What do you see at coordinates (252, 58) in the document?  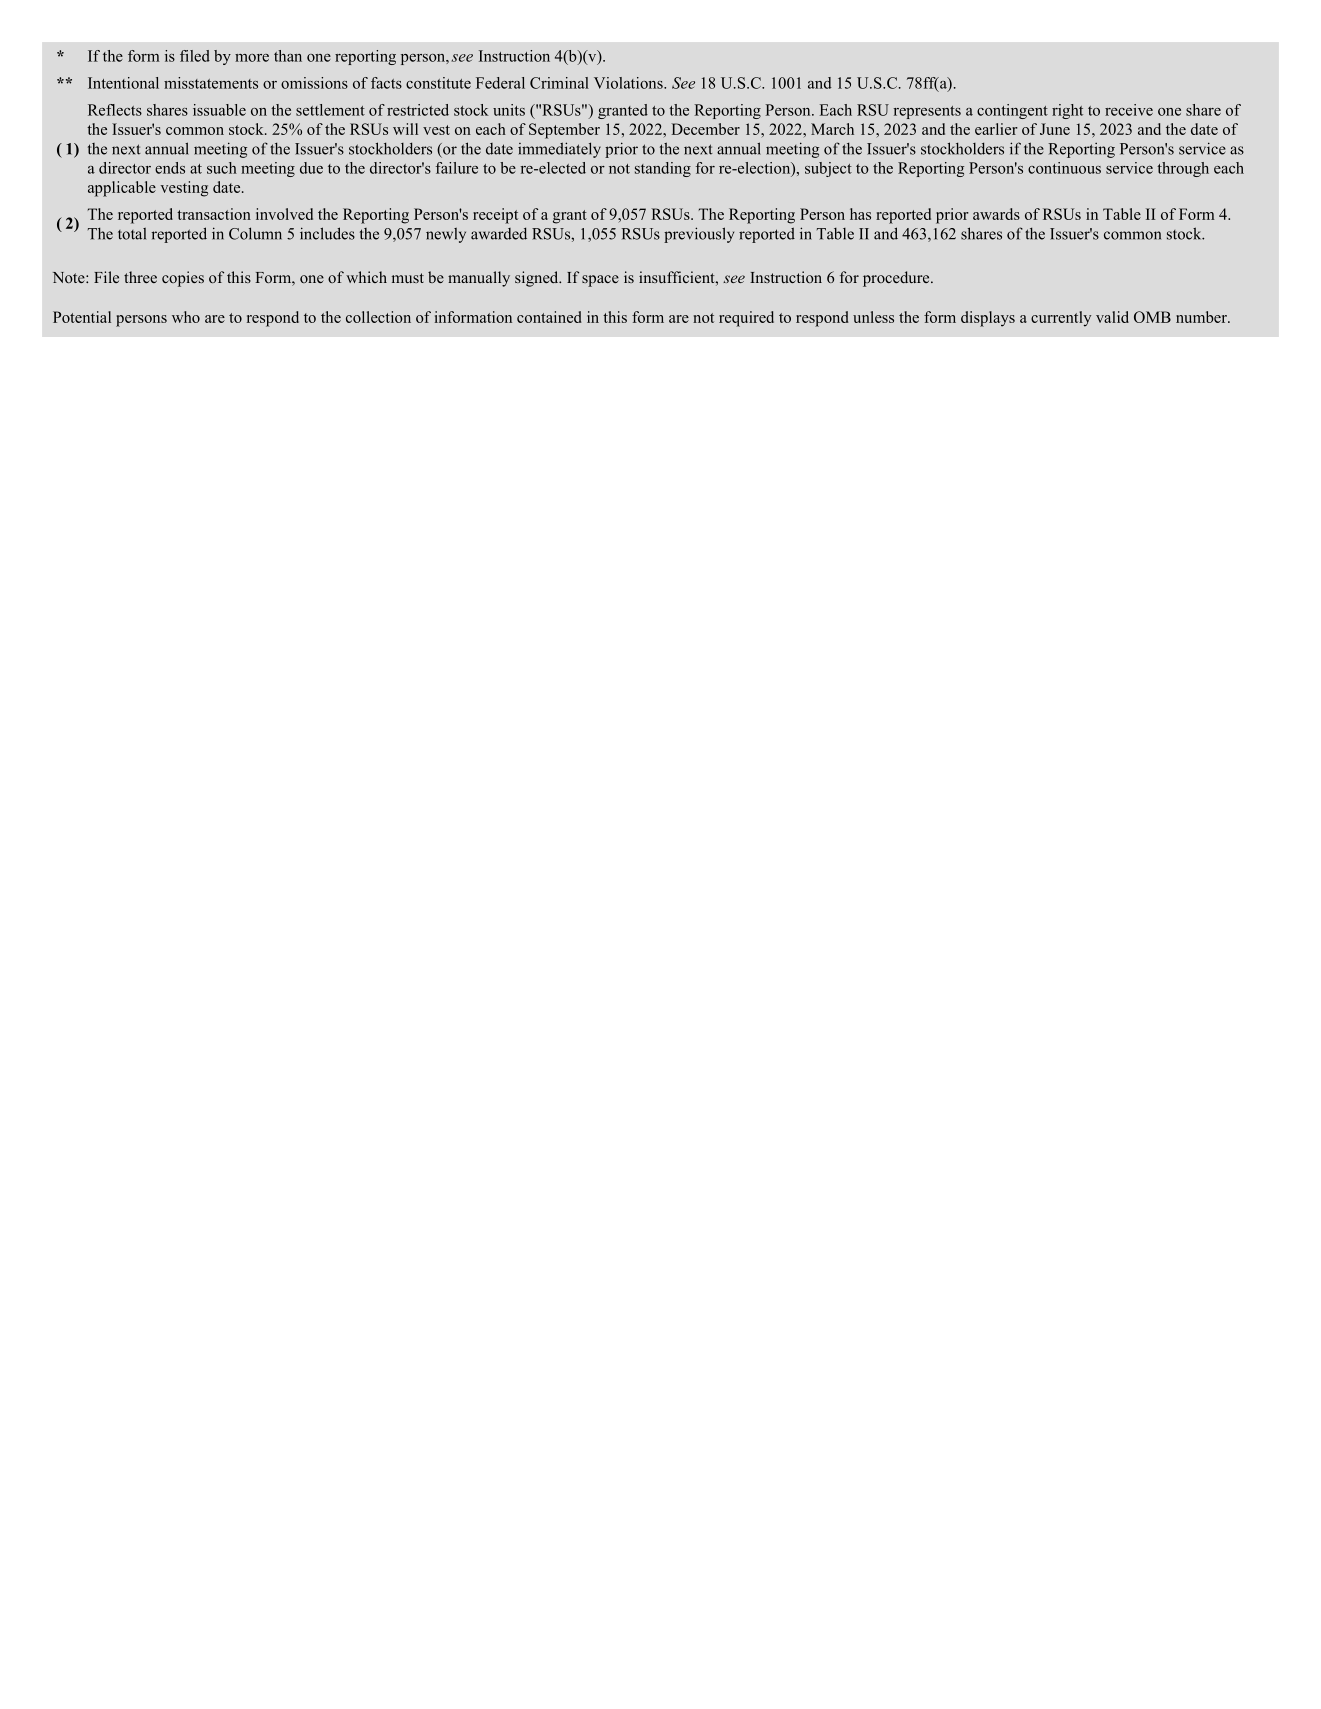 I see `more` at bounding box center [252, 58].
